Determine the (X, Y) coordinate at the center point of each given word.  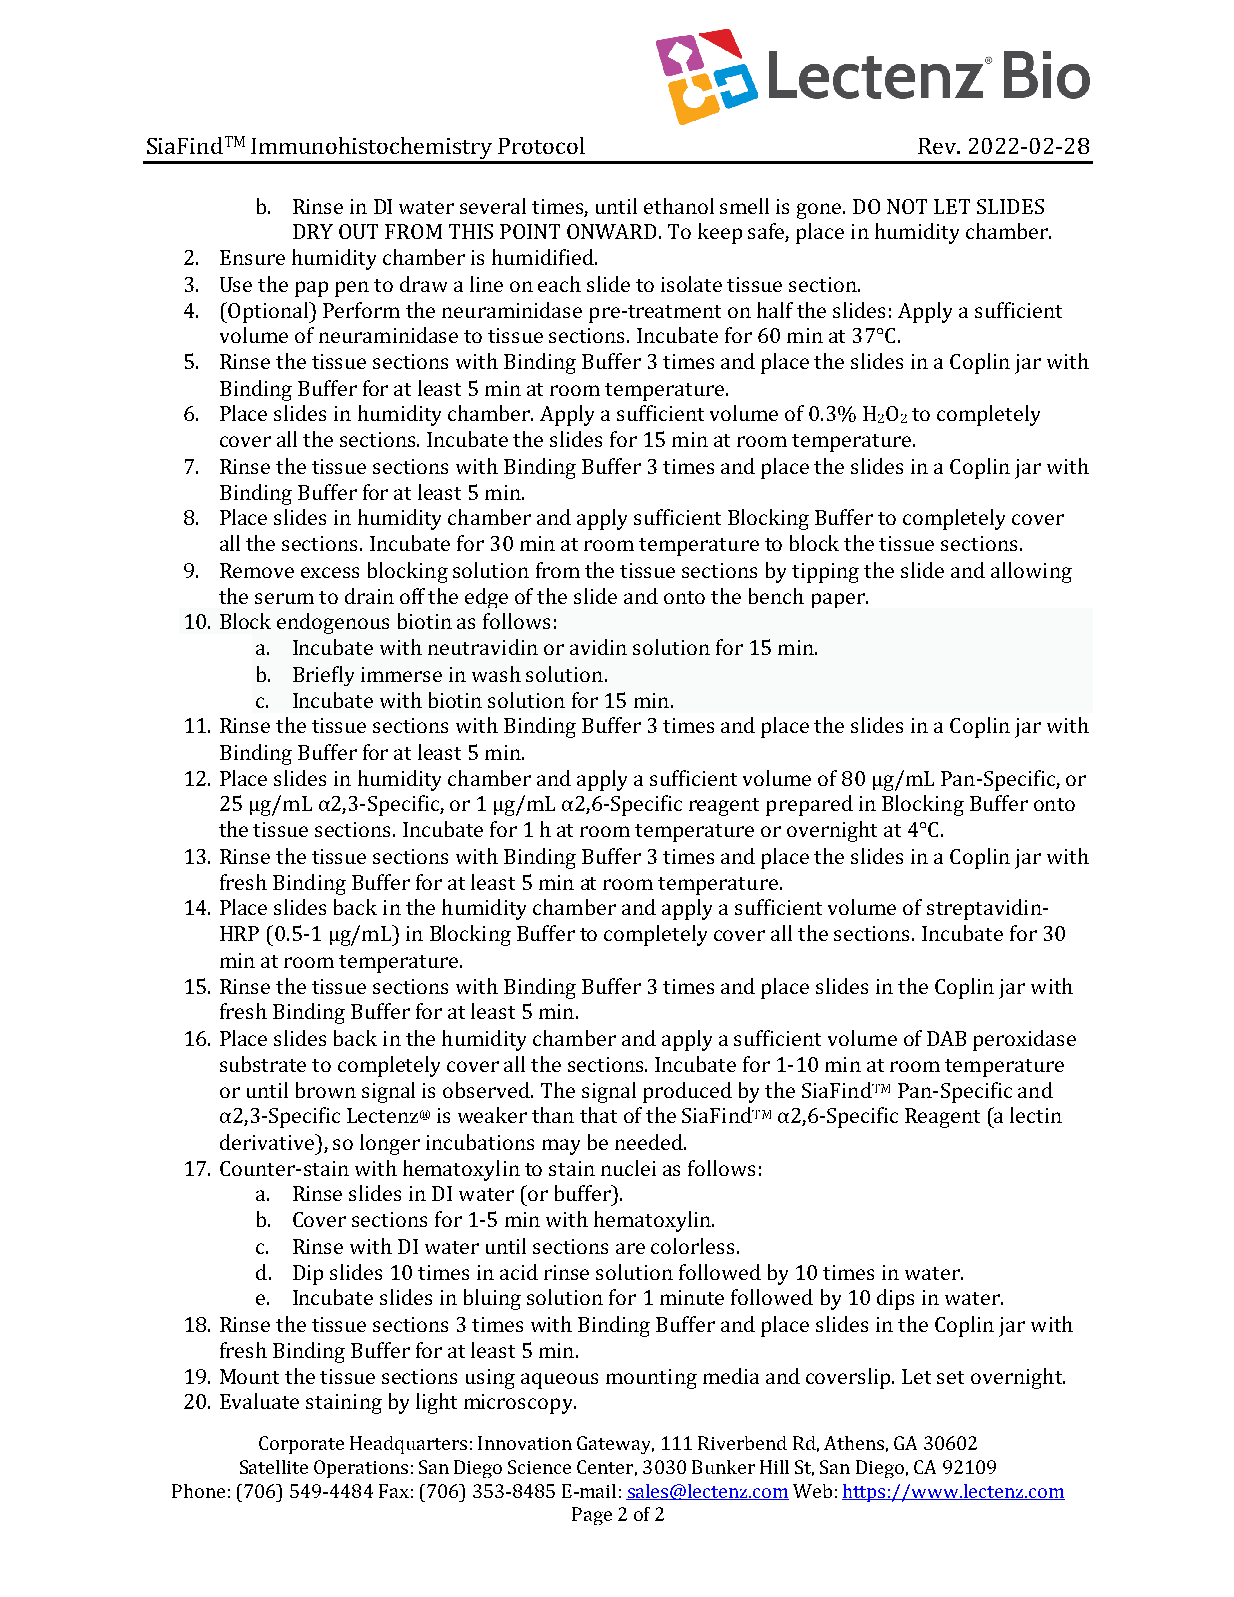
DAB (946, 1038)
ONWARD (613, 231)
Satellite (274, 1467)
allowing (1031, 572)
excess (330, 572)
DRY (313, 231)
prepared (809, 805)
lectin (1036, 1115)
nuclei (628, 1168)
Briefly (323, 676)
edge (486, 598)
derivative (268, 1142)
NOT (907, 206)
